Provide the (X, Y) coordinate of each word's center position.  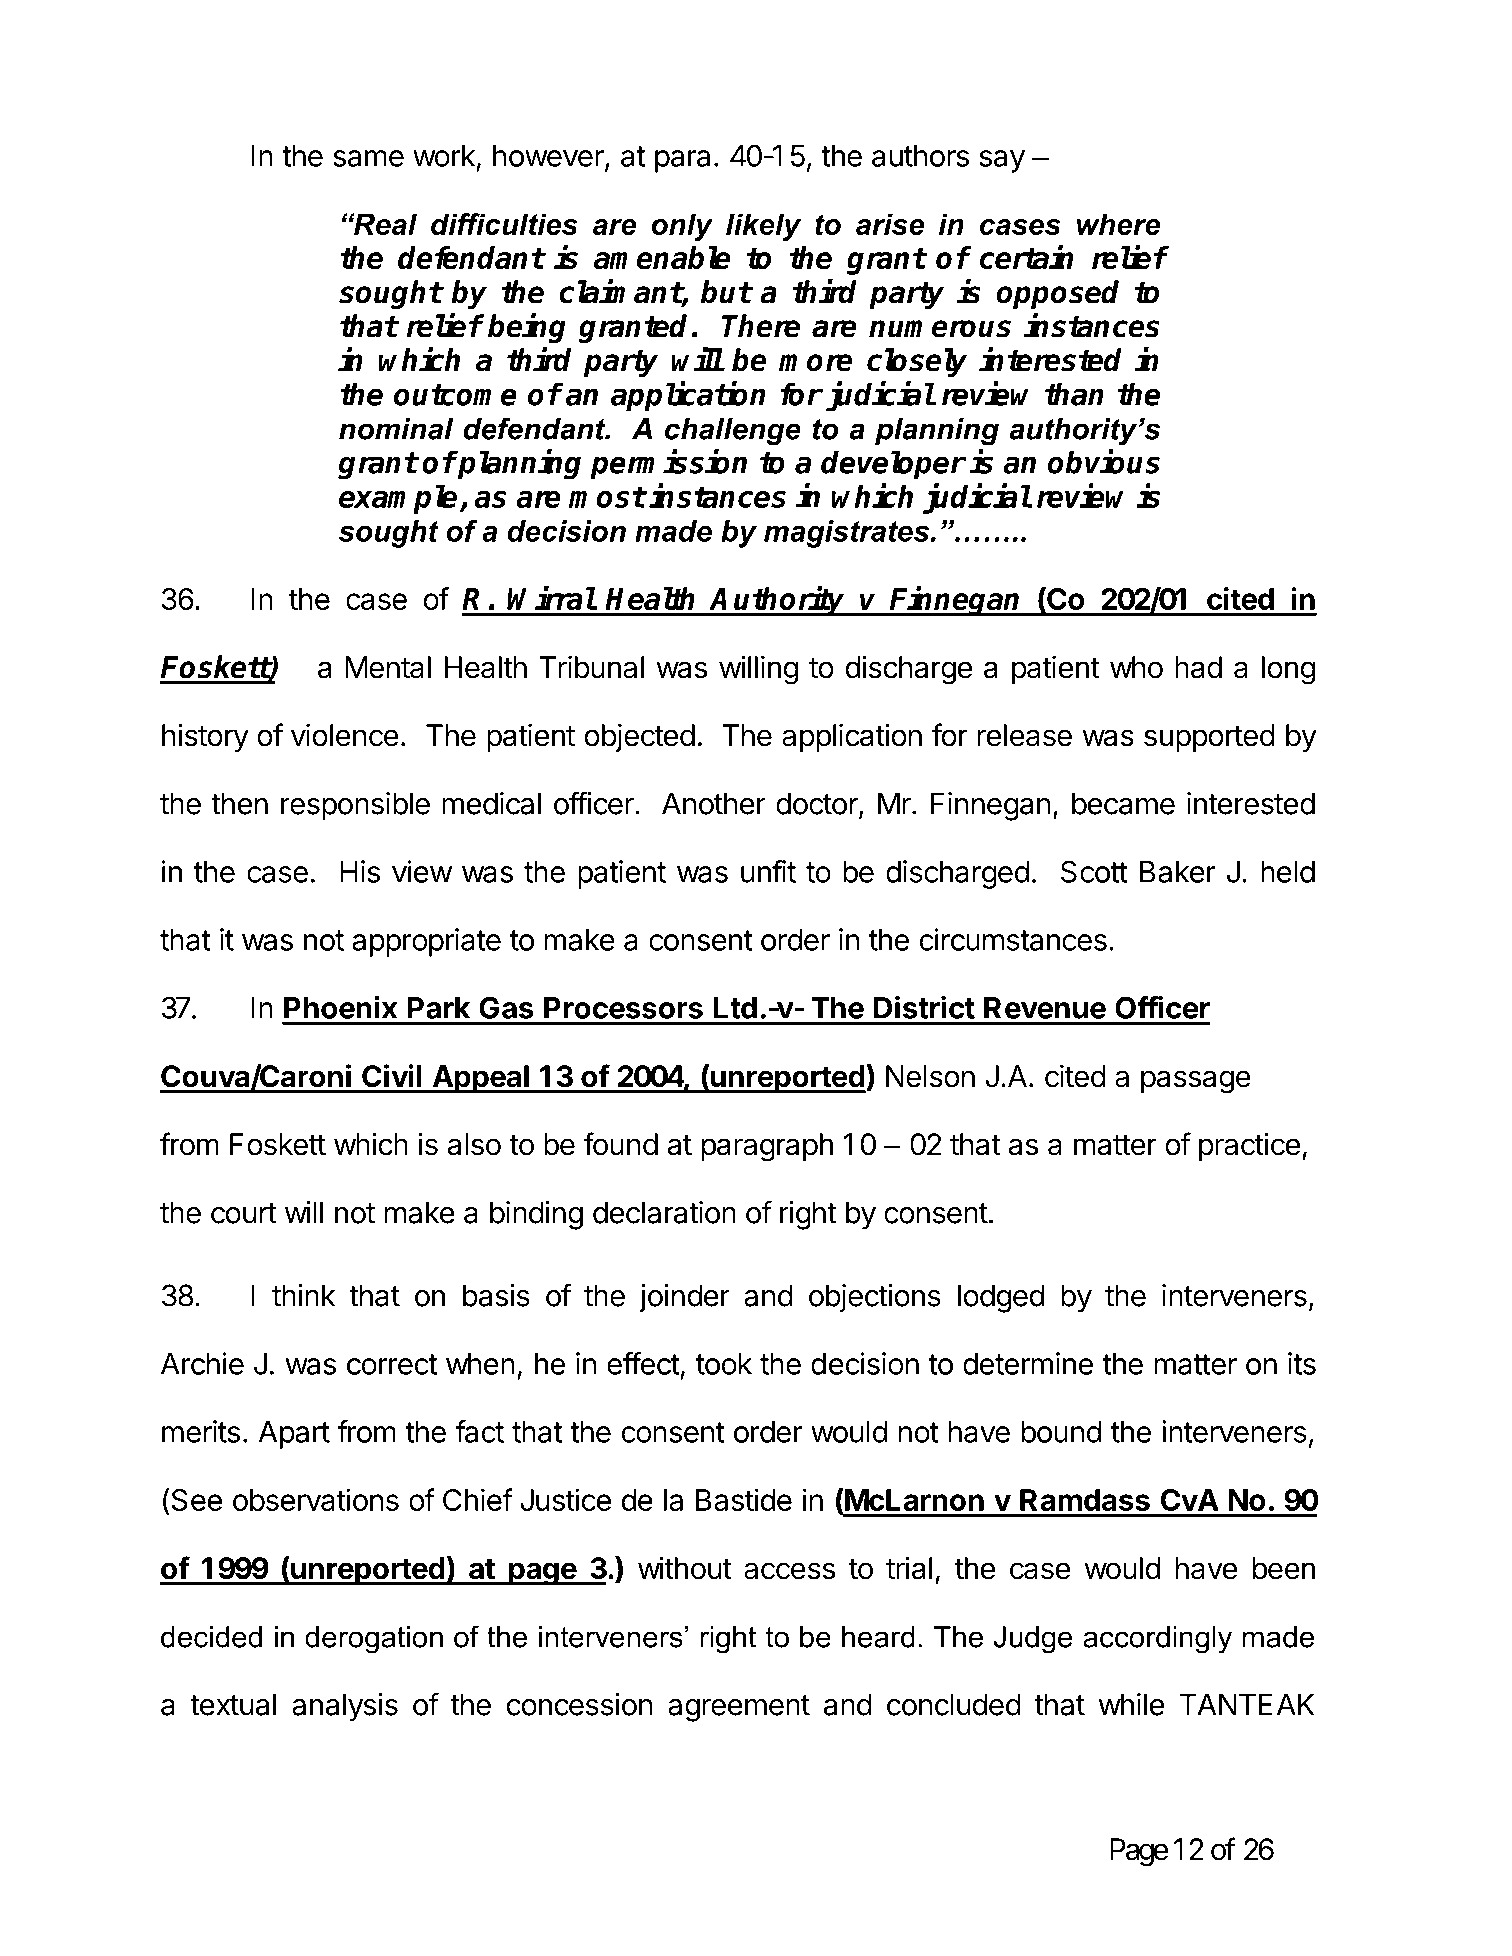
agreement (739, 1708)
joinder (684, 1298)
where (1118, 224)
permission (668, 464)
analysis (345, 1707)
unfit (768, 871)
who (1136, 667)
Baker (1178, 872)
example (398, 499)
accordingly (1157, 1640)
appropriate (426, 942)
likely (763, 227)
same (368, 158)
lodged (1001, 1298)
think (303, 1295)
